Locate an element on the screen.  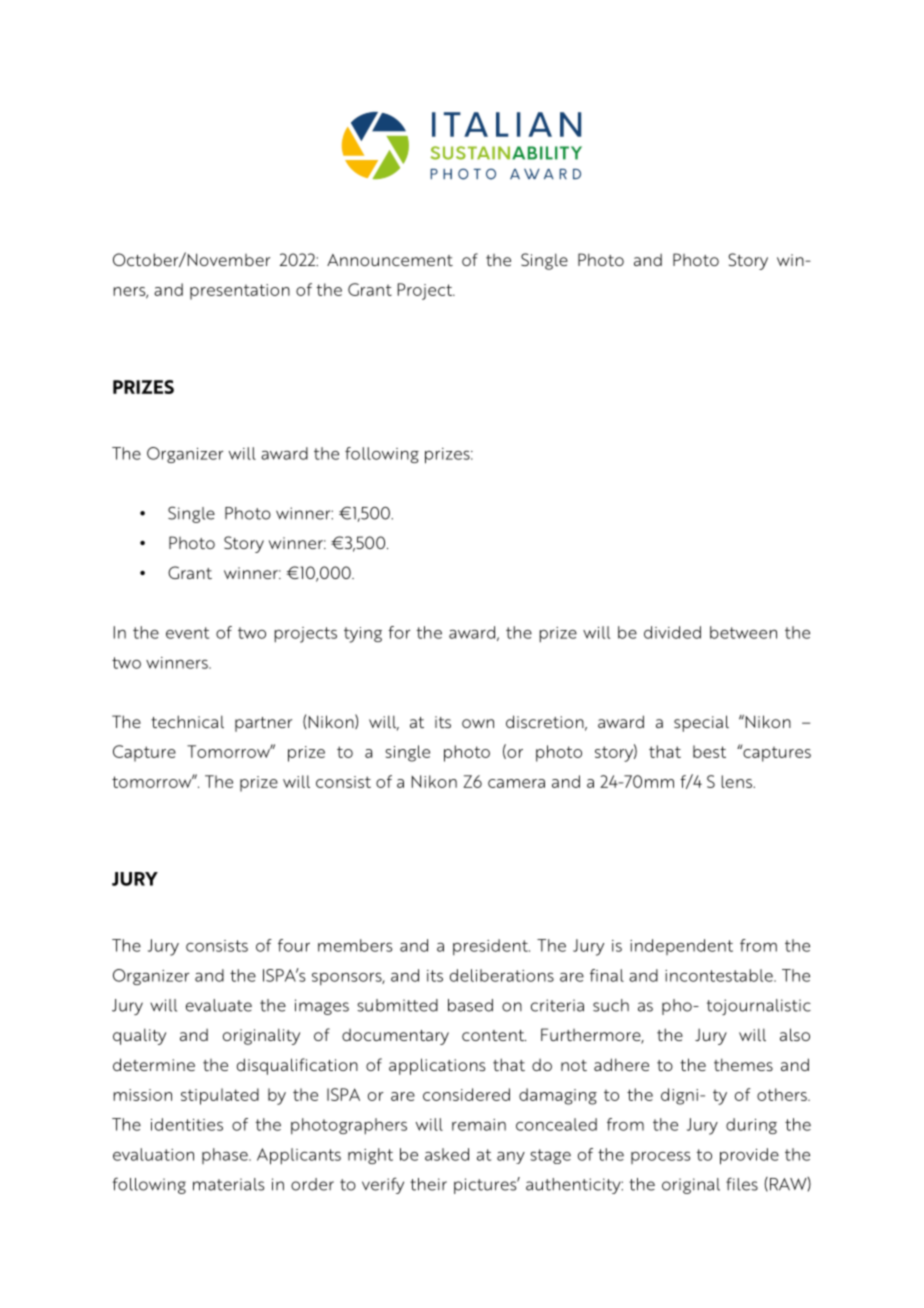
presentation is located at coordinates (240, 292).
